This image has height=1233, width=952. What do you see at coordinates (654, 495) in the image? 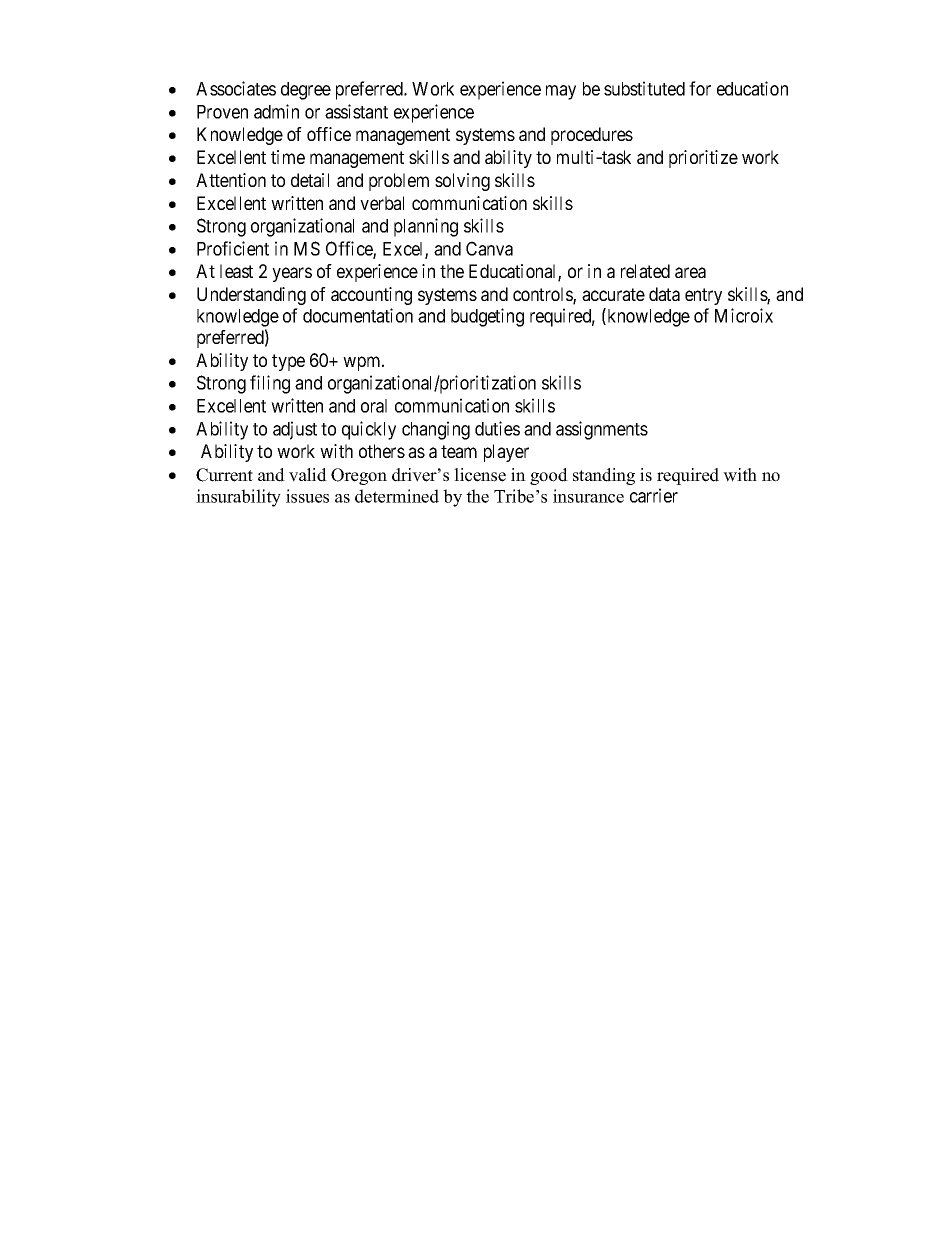
I see `carrier` at bounding box center [654, 495].
